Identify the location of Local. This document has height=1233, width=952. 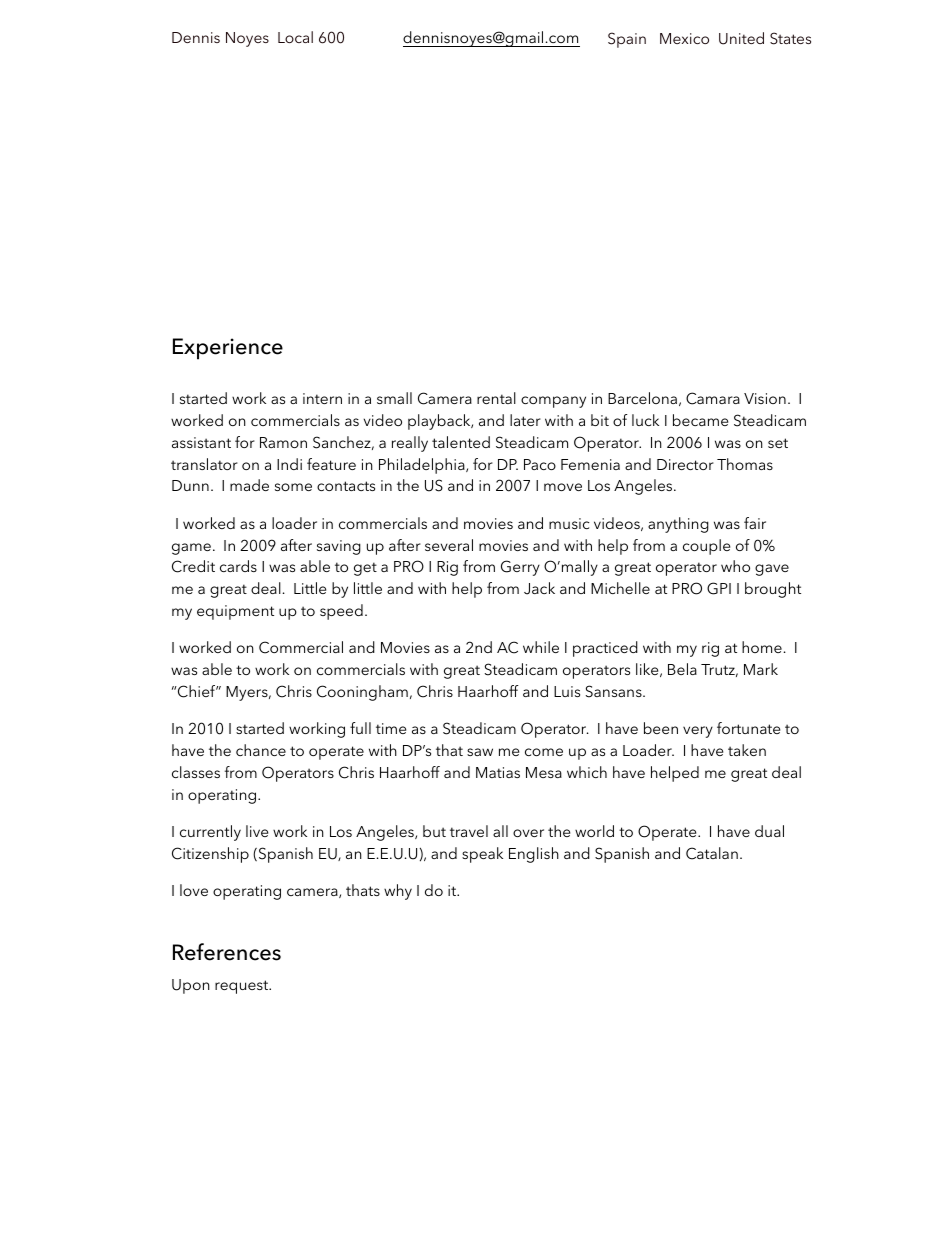
(295, 37).
